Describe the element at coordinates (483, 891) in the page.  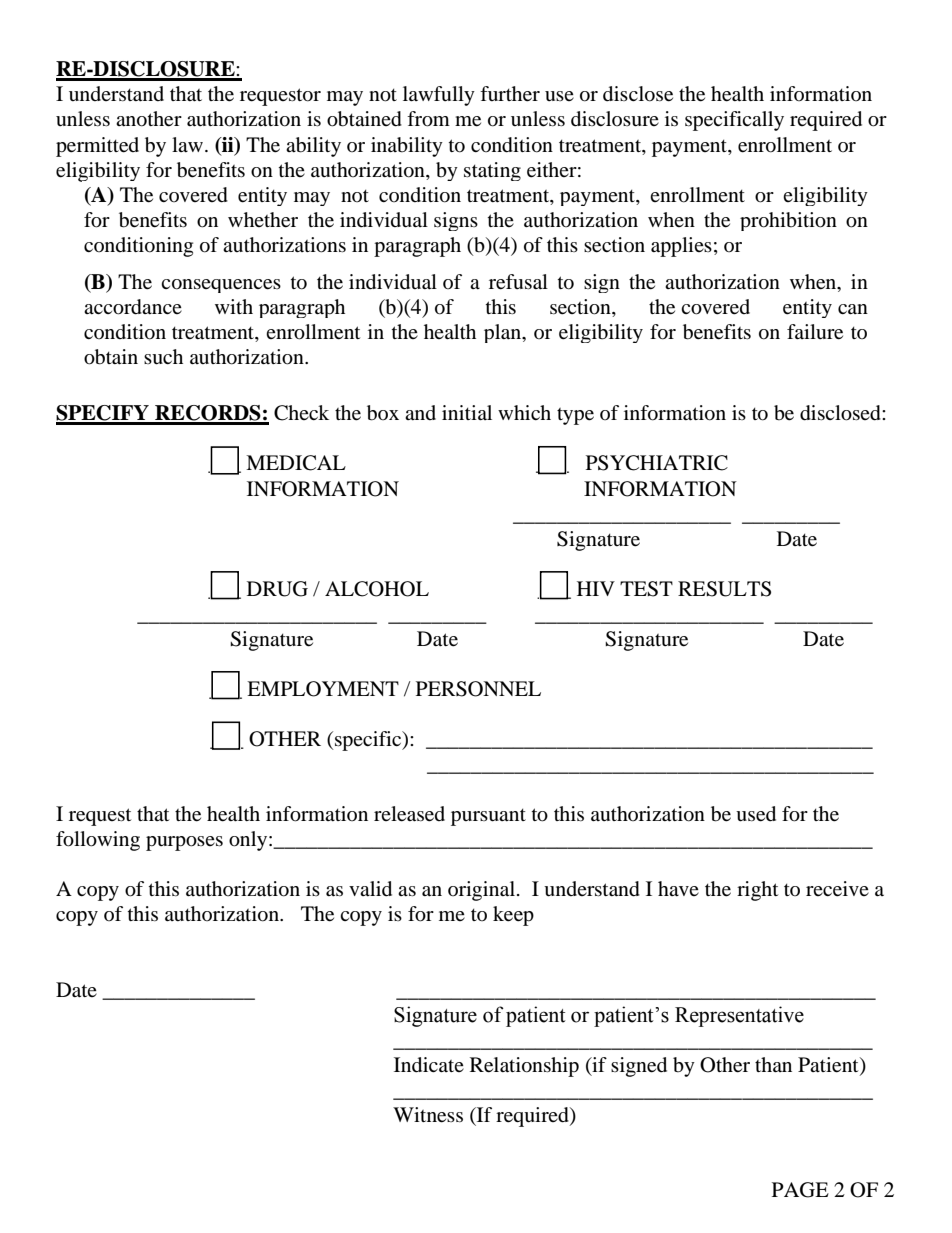
I see `original` at that location.
